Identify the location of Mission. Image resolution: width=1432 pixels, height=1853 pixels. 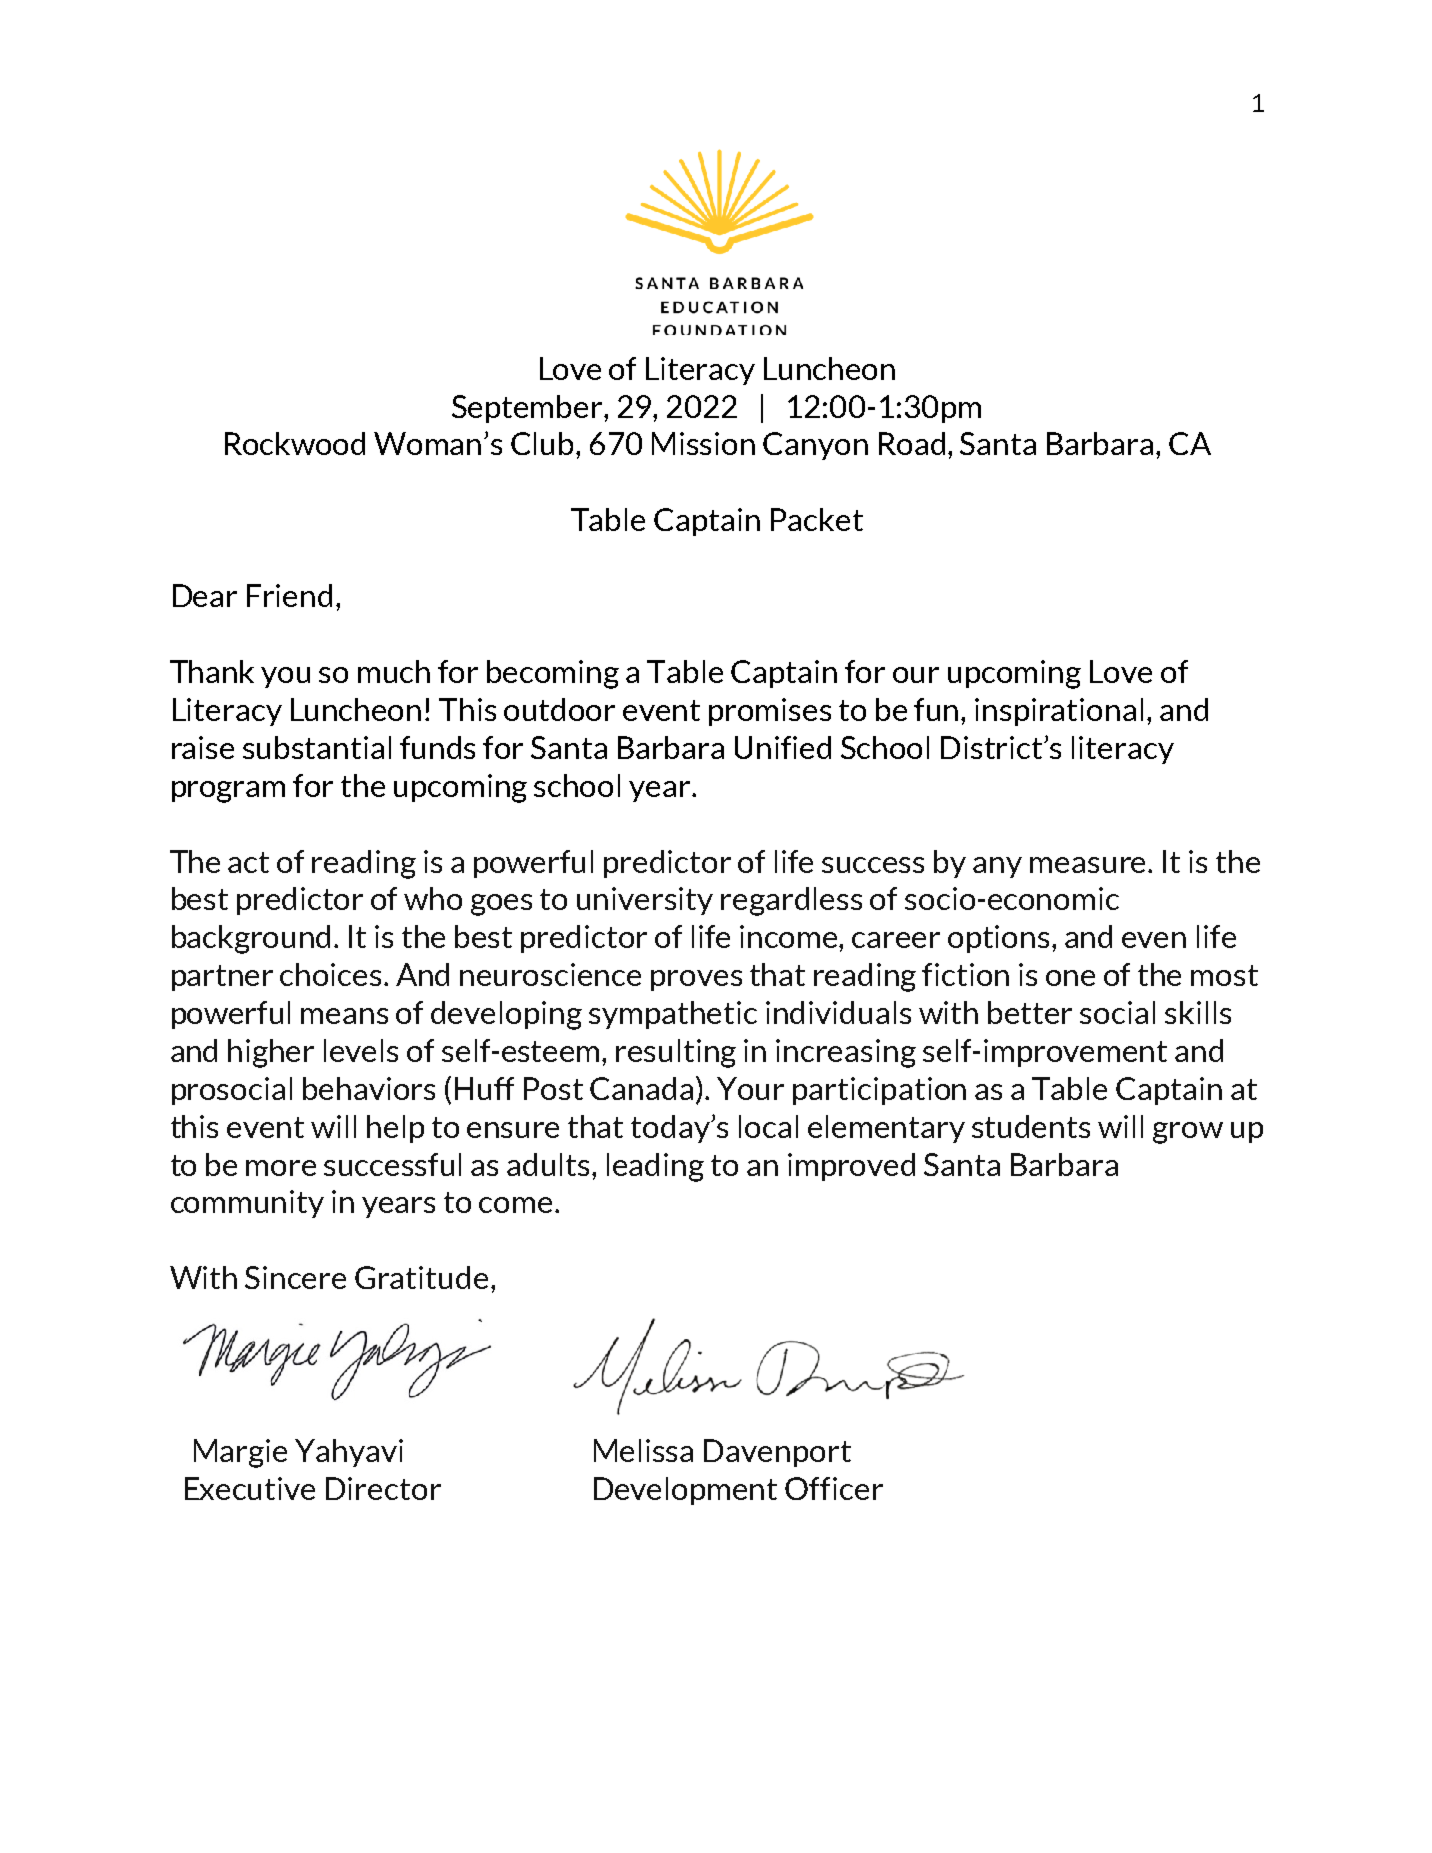
(703, 443).
